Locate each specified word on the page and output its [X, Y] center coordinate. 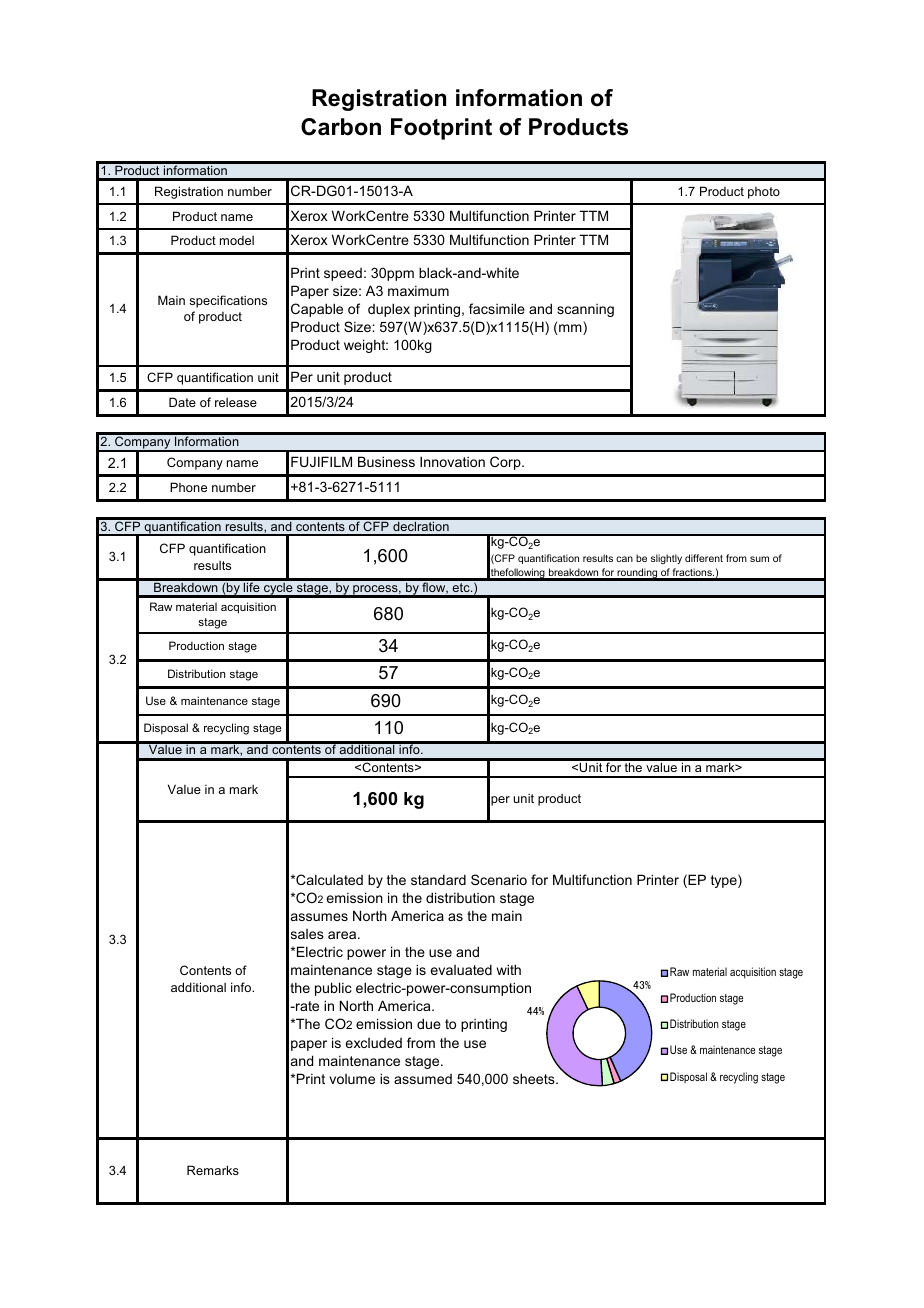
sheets [535, 1078]
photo [764, 193]
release [236, 402]
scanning [585, 310]
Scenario [499, 879]
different [704, 558]
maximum [418, 291]
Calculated [328, 879]
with [509, 969]
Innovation [452, 461]
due [429, 1023]
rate [306, 1006]
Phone [188, 487]
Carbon [341, 127]
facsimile [497, 308]
